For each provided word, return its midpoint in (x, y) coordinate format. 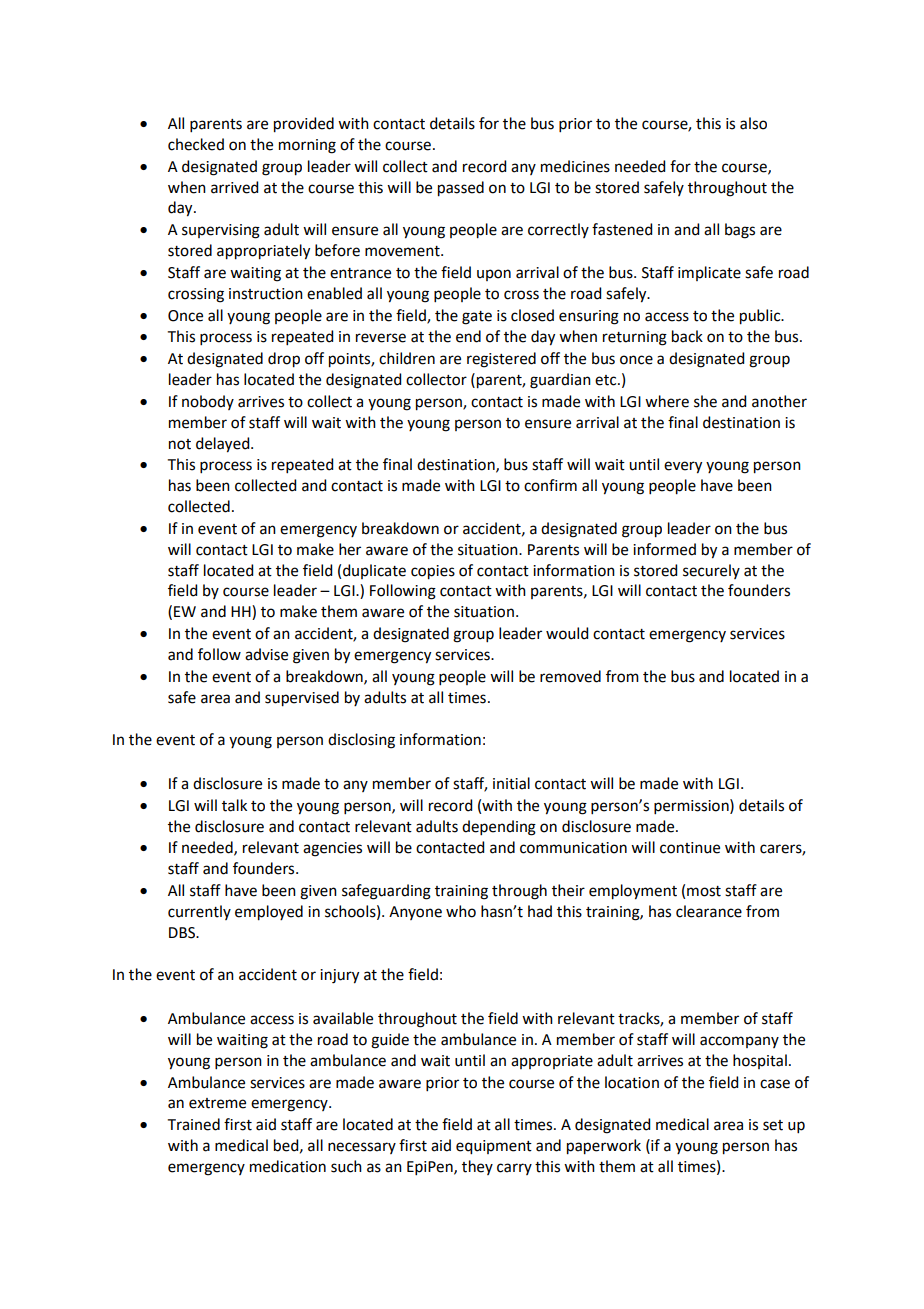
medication (288, 1166)
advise (266, 654)
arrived (234, 187)
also (753, 123)
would (567, 633)
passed (461, 189)
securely (711, 571)
